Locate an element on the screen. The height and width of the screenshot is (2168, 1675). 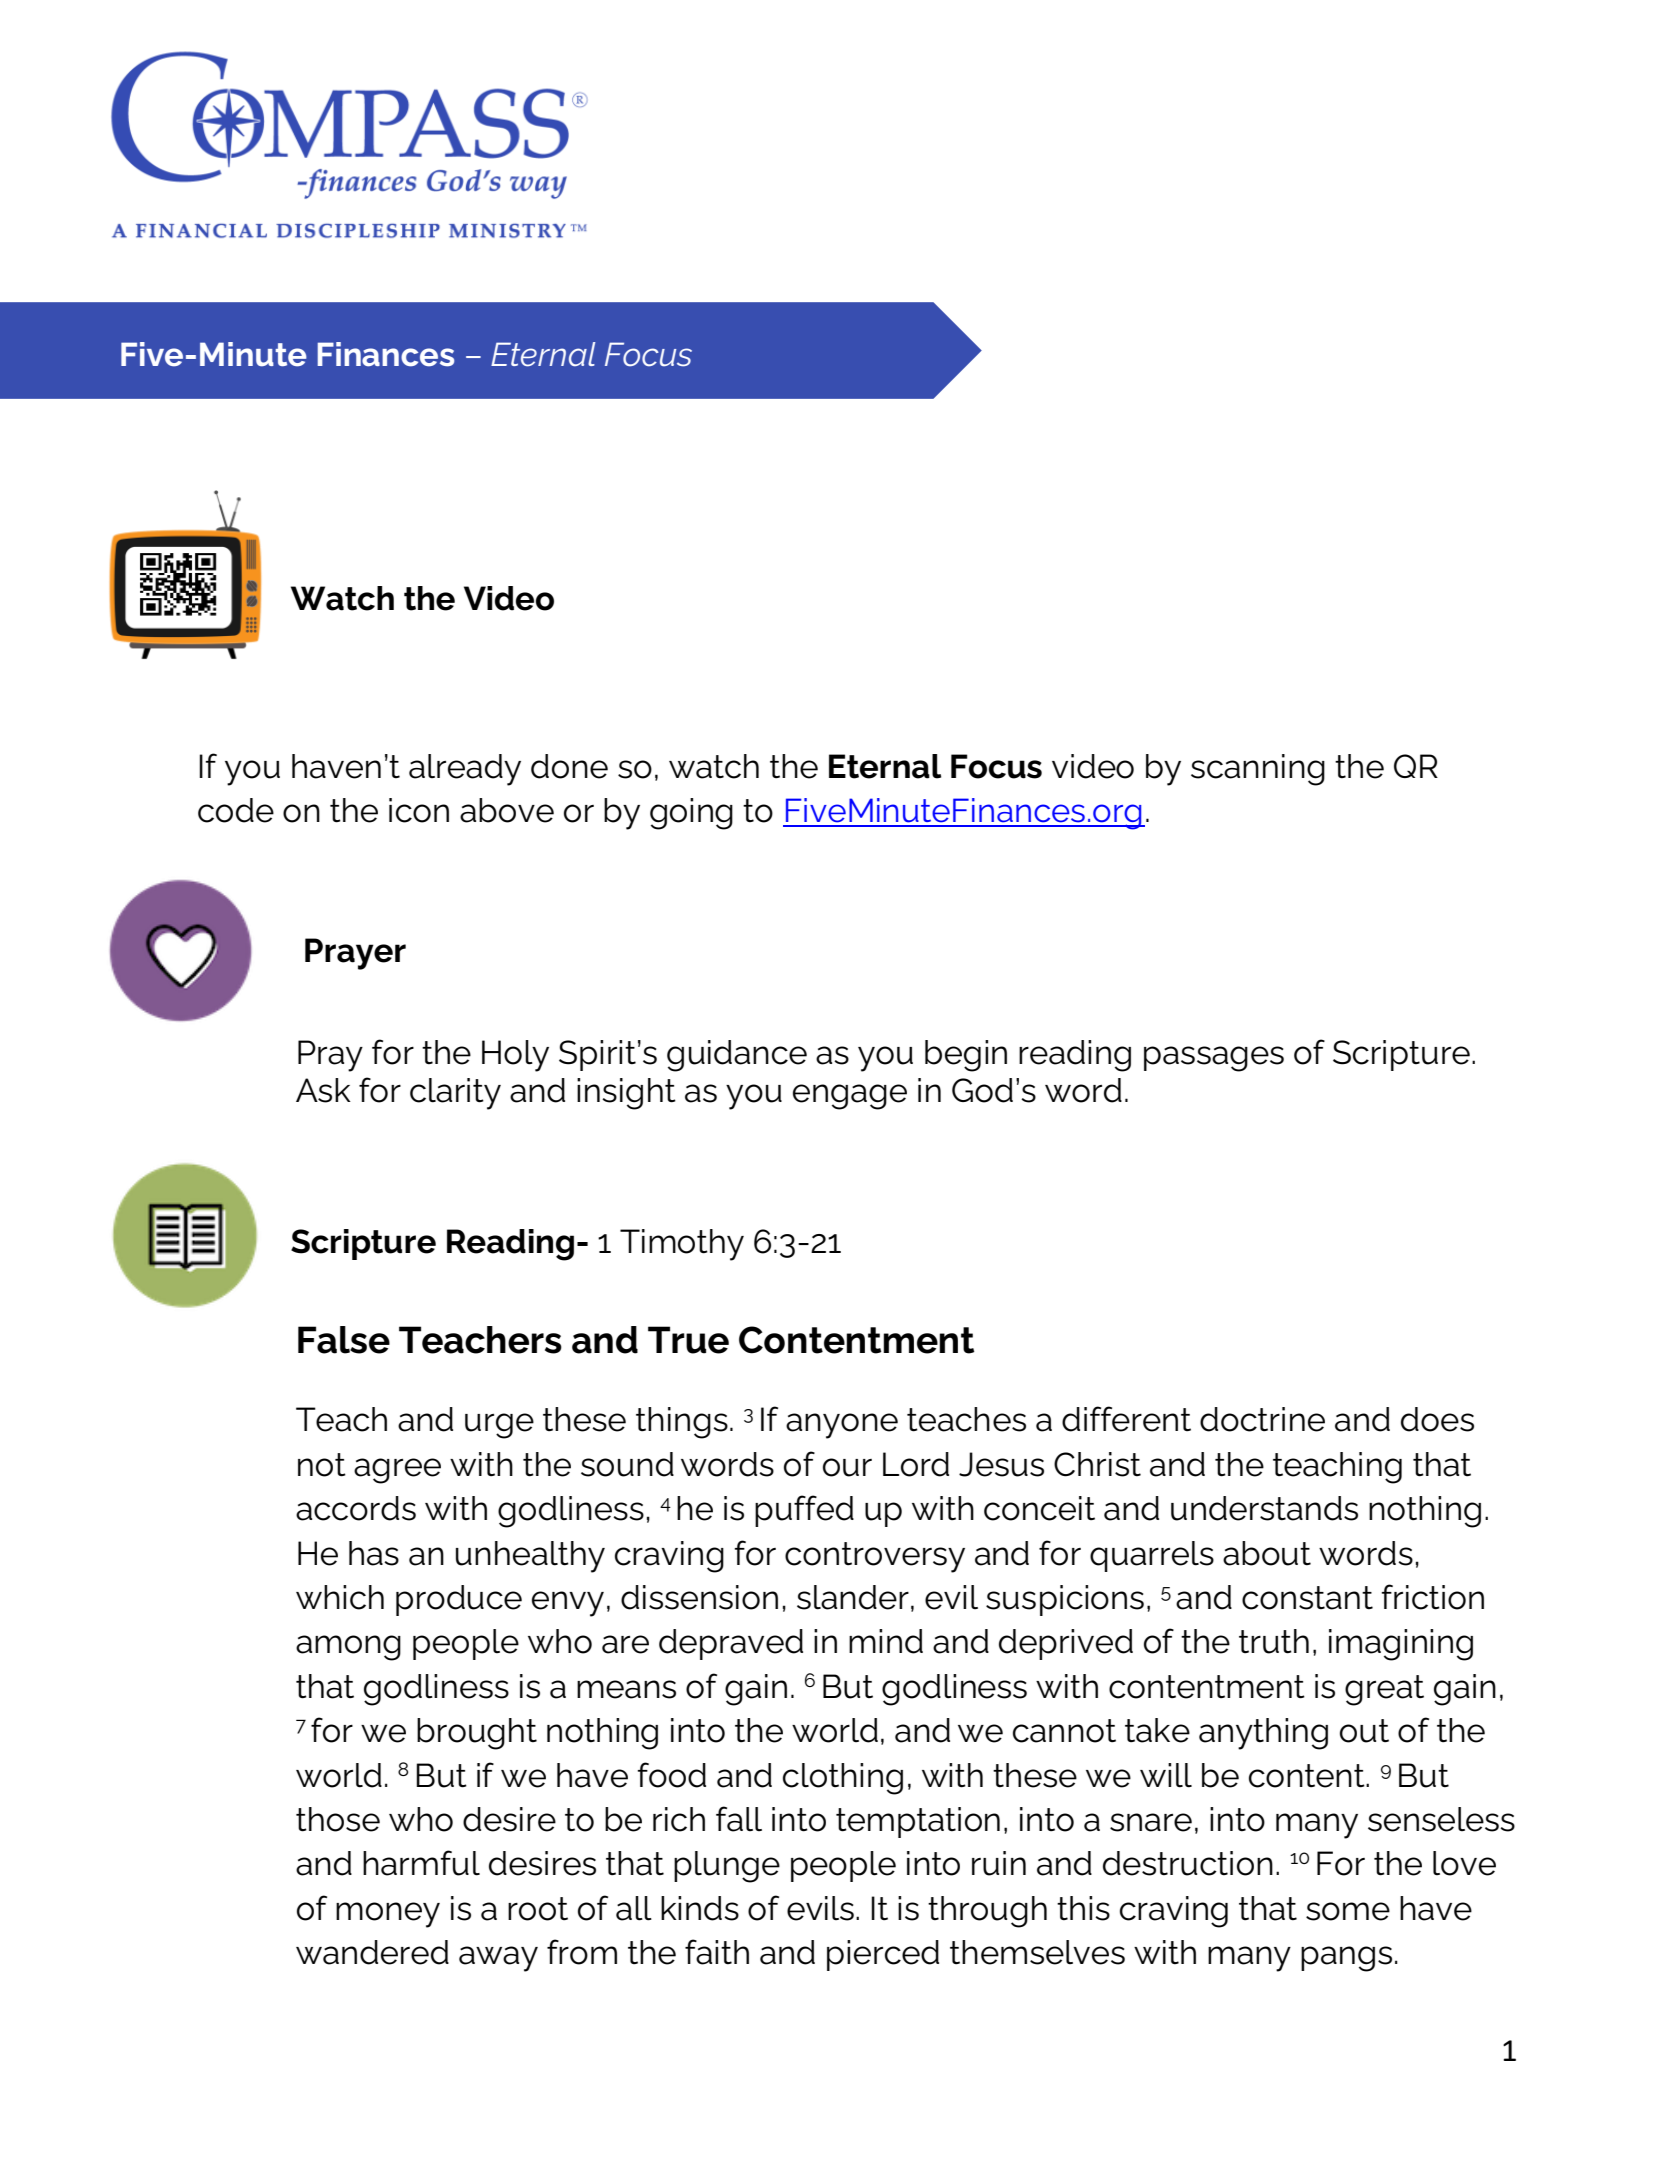
has is located at coordinates (374, 1553).
